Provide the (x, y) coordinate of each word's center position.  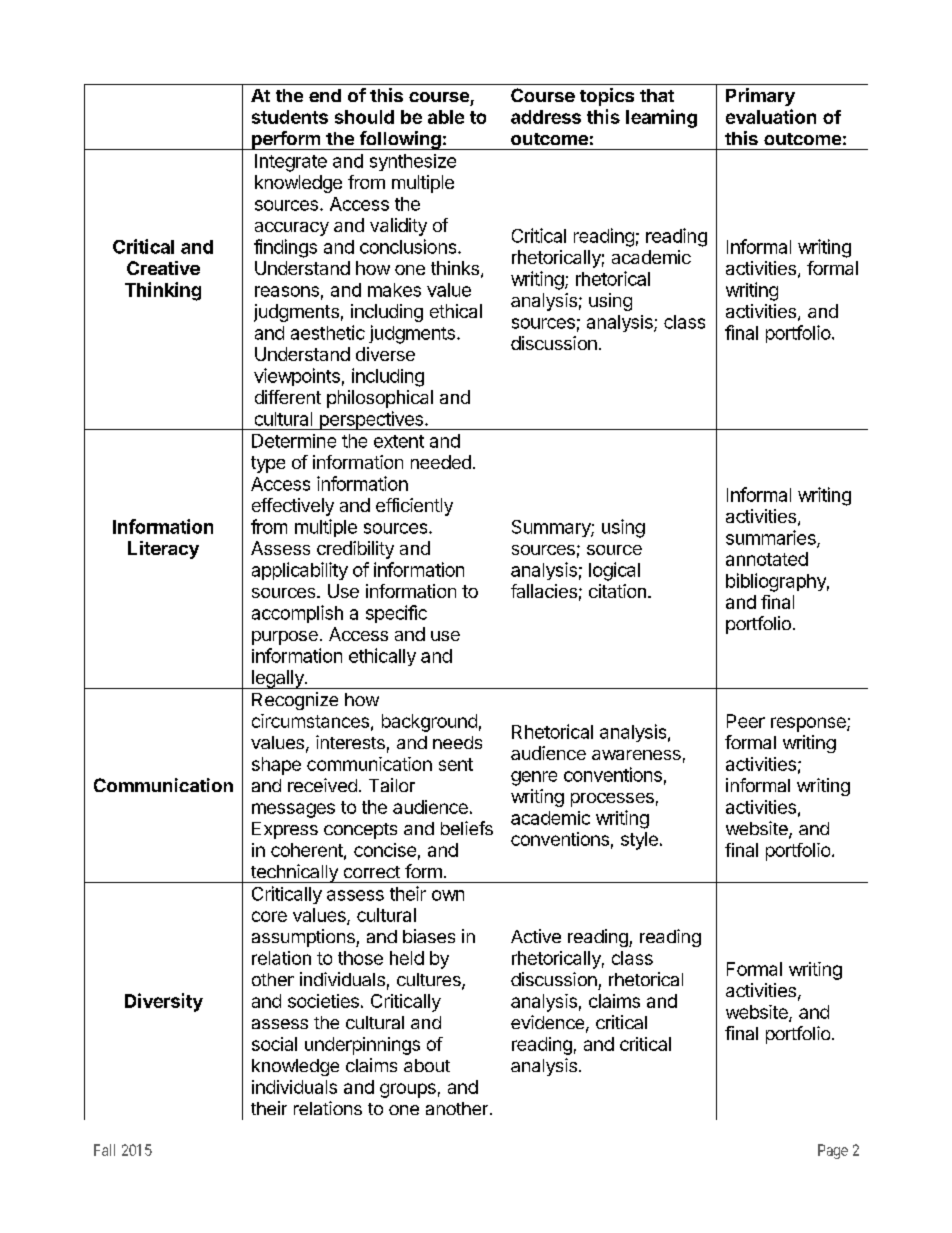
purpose (285, 638)
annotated (767, 559)
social (274, 1044)
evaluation (771, 116)
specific (396, 614)
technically (294, 873)
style (639, 841)
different (288, 397)
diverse (385, 354)
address (546, 117)
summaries (772, 538)
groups (408, 1090)
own (448, 895)
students (290, 117)
